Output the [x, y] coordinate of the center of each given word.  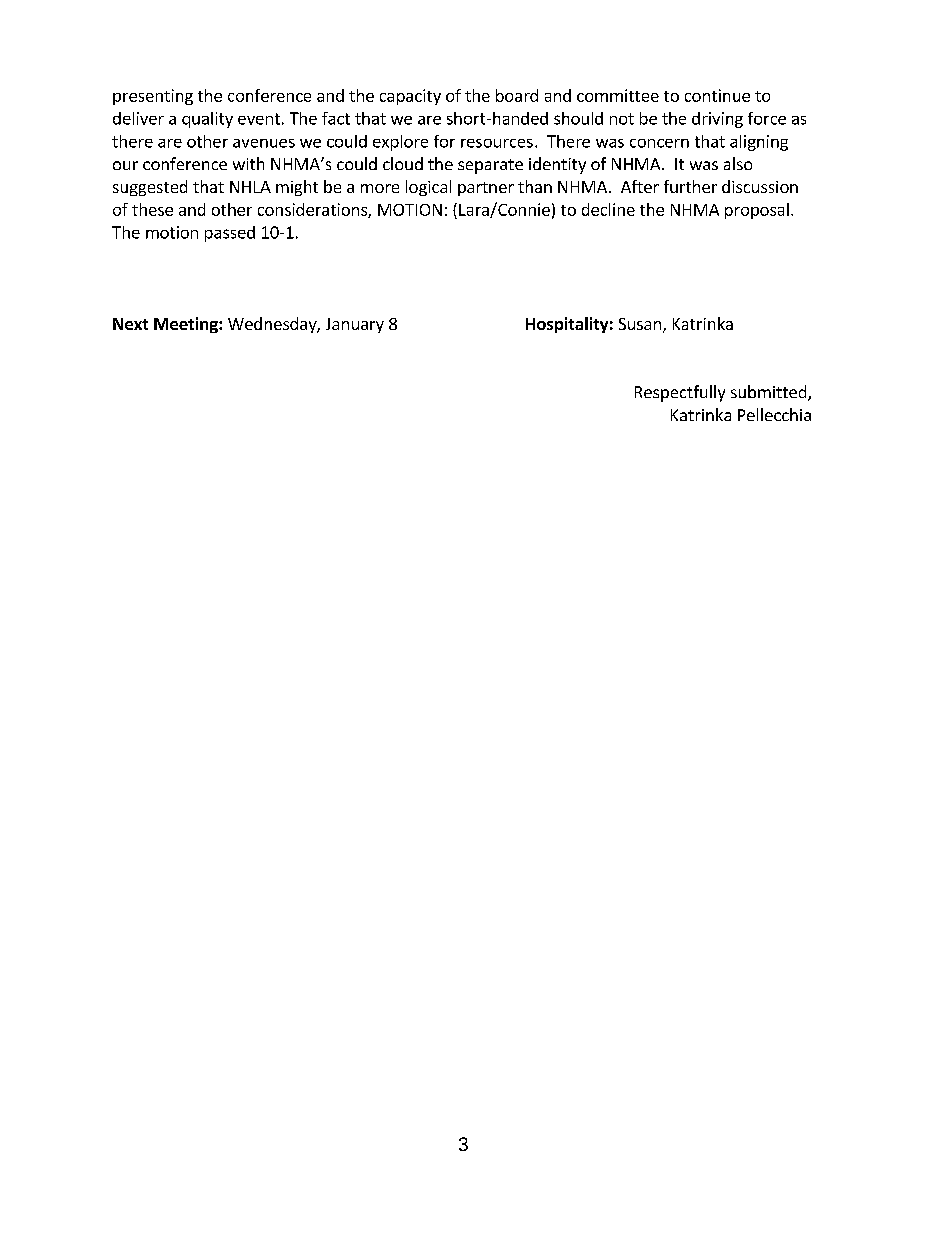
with [248, 163]
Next [130, 324]
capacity [410, 97]
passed [230, 234]
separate [490, 166]
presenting [153, 97]
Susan [640, 324]
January [355, 325]
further [690, 186]
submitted [770, 393]
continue [717, 95]
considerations [313, 210]
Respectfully [680, 393]
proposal [757, 211]
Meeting [187, 325]
